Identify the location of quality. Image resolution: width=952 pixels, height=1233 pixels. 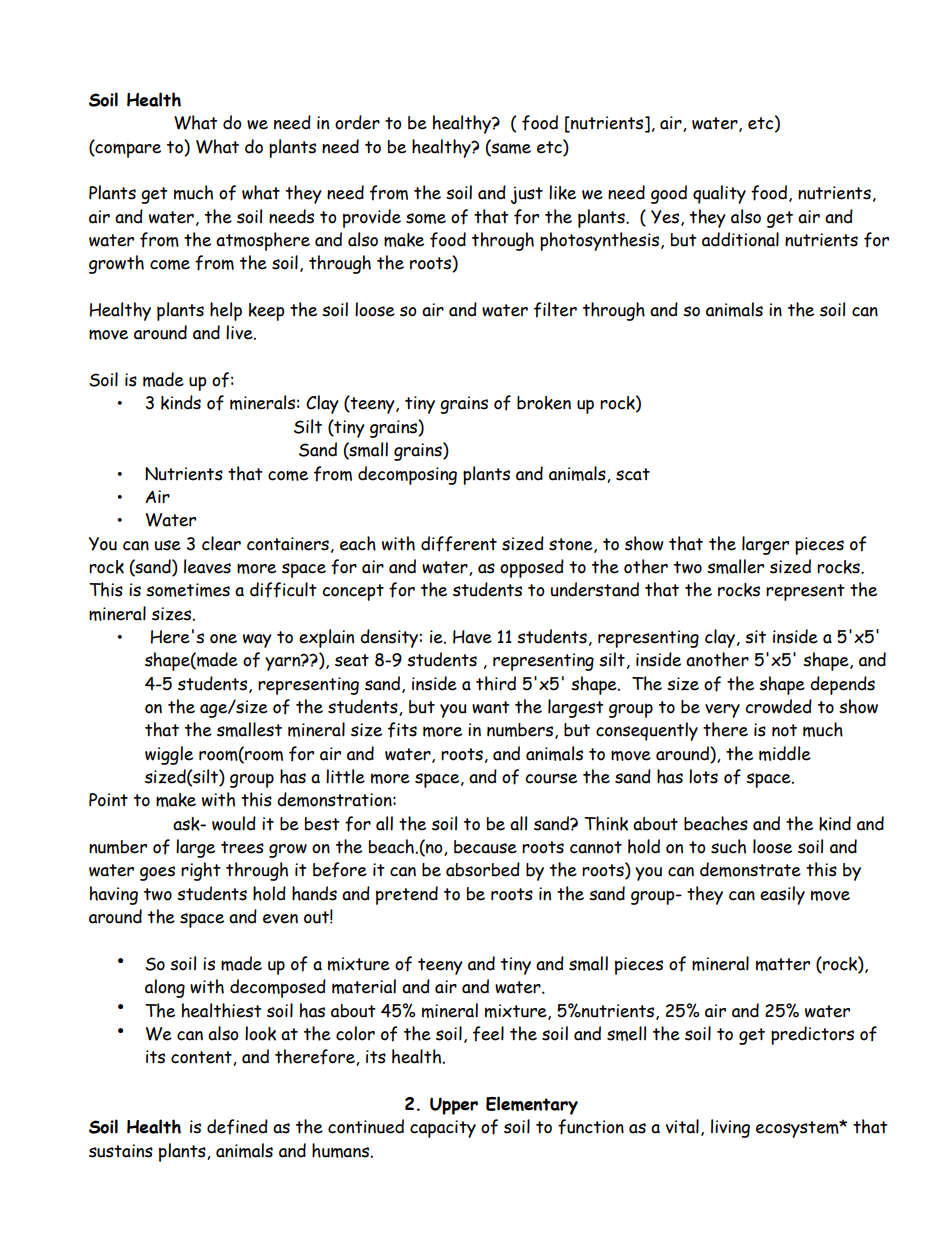
(719, 194).
